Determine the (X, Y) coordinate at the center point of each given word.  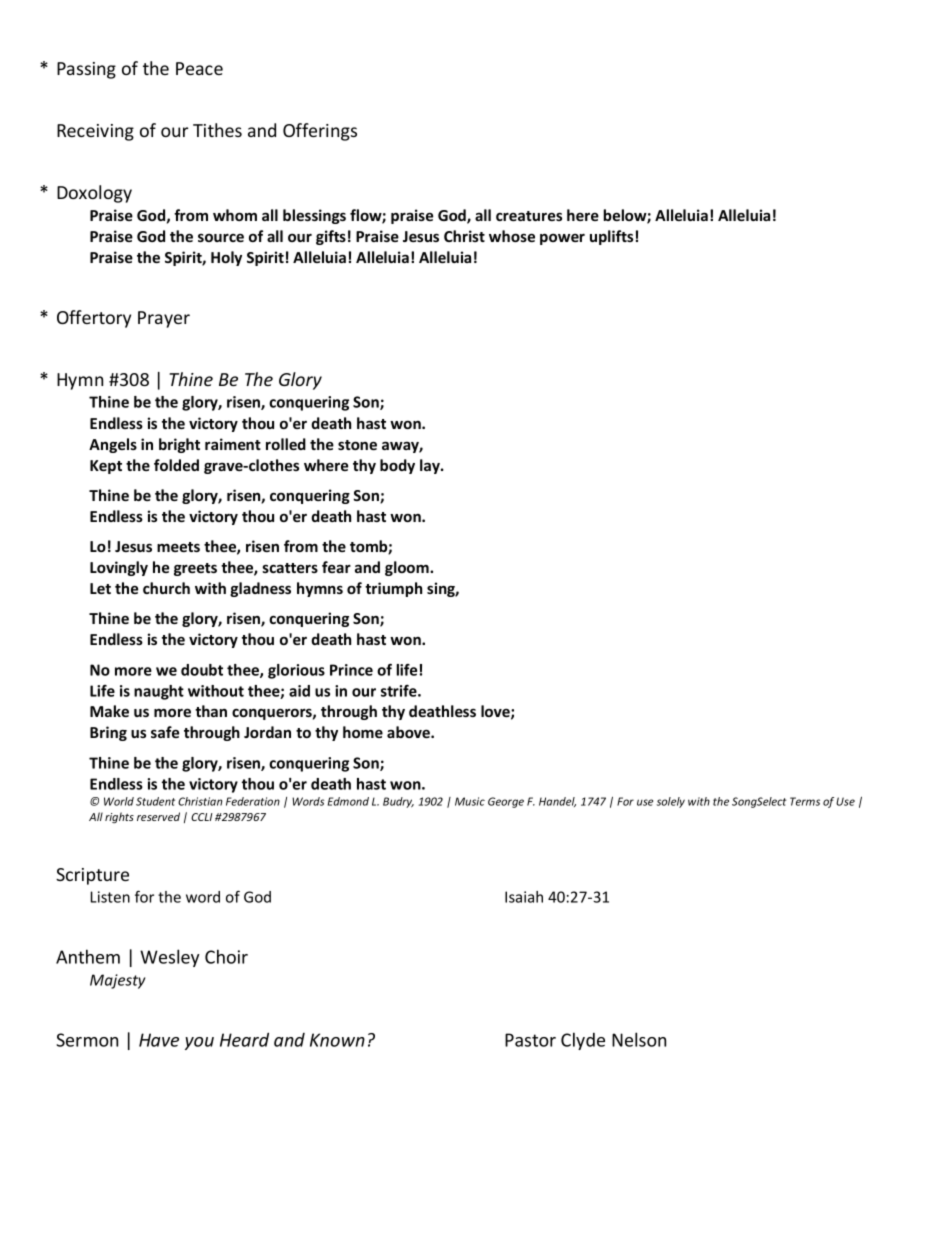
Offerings (320, 132)
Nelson (639, 1039)
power (562, 239)
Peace (199, 68)
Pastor (530, 1040)
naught (159, 692)
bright (179, 445)
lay (431, 466)
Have (159, 1040)
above (409, 732)
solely (671, 802)
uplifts (611, 237)
